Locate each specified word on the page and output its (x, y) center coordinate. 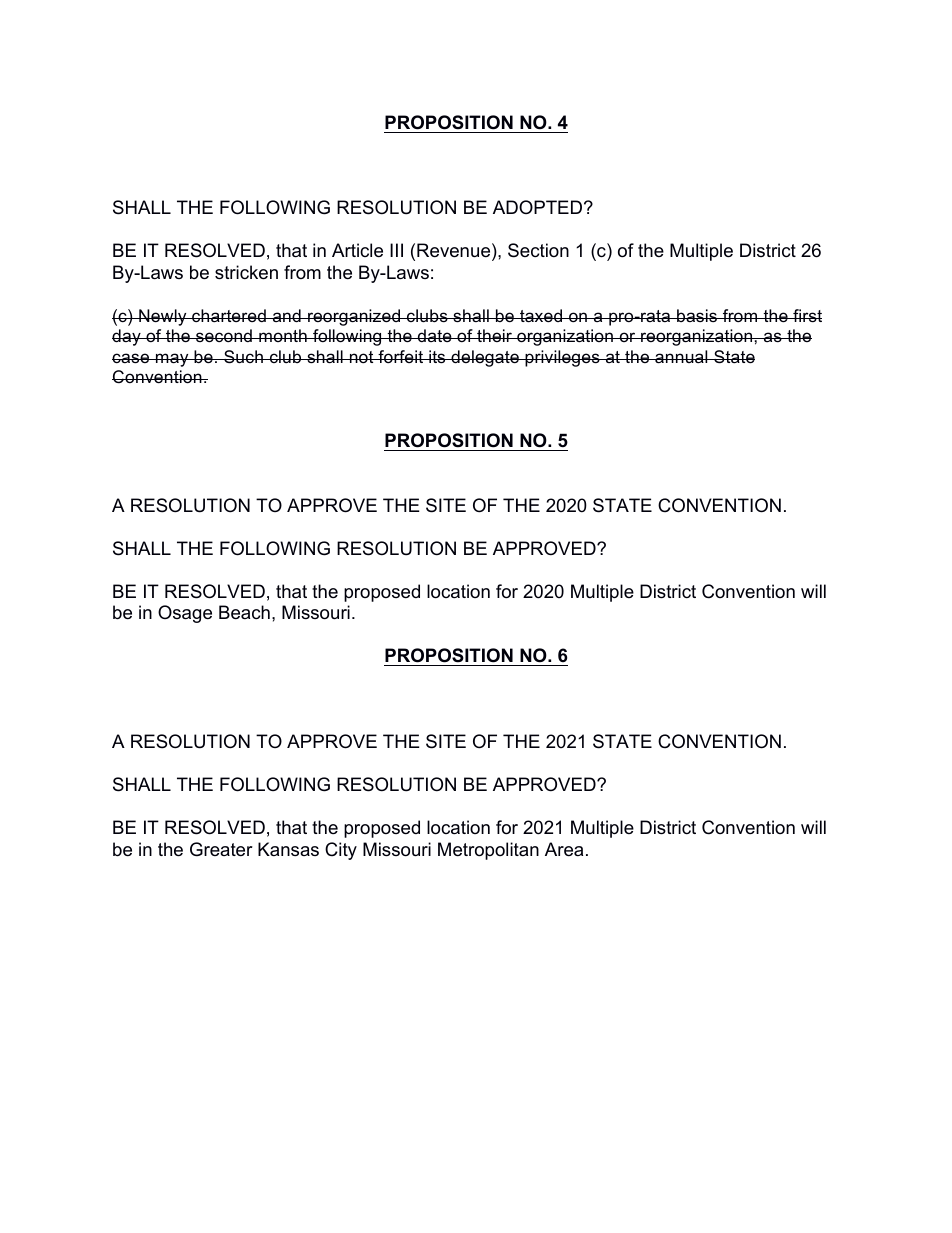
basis (697, 315)
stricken (246, 272)
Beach (244, 612)
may (172, 360)
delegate (485, 358)
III (396, 250)
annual (681, 357)
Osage (185, 614)
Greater (221, 849)
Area (564, 849)
